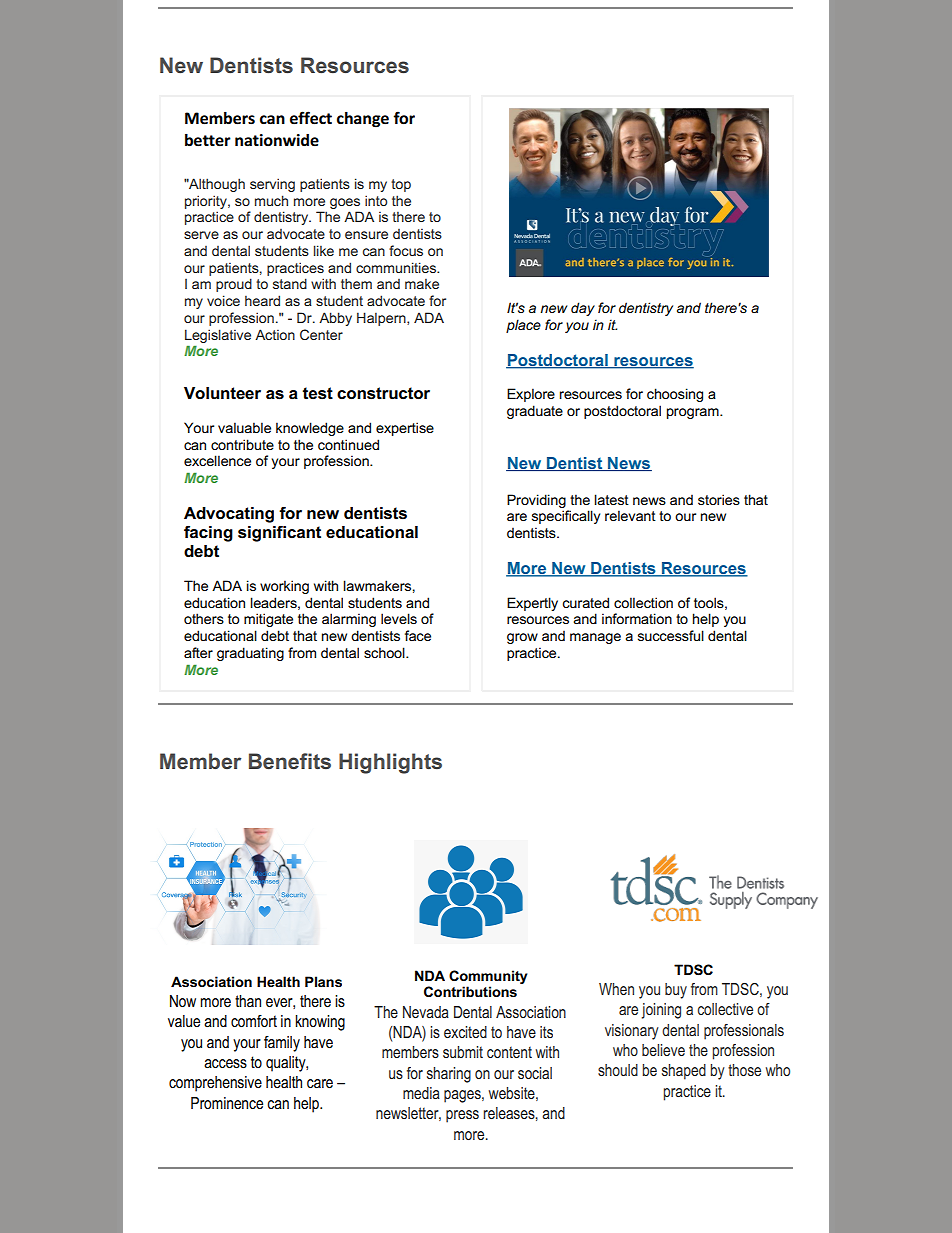  What do you see at coordinates (583, 309) in the image?
I see `day` at bounding box center [583, 309].
